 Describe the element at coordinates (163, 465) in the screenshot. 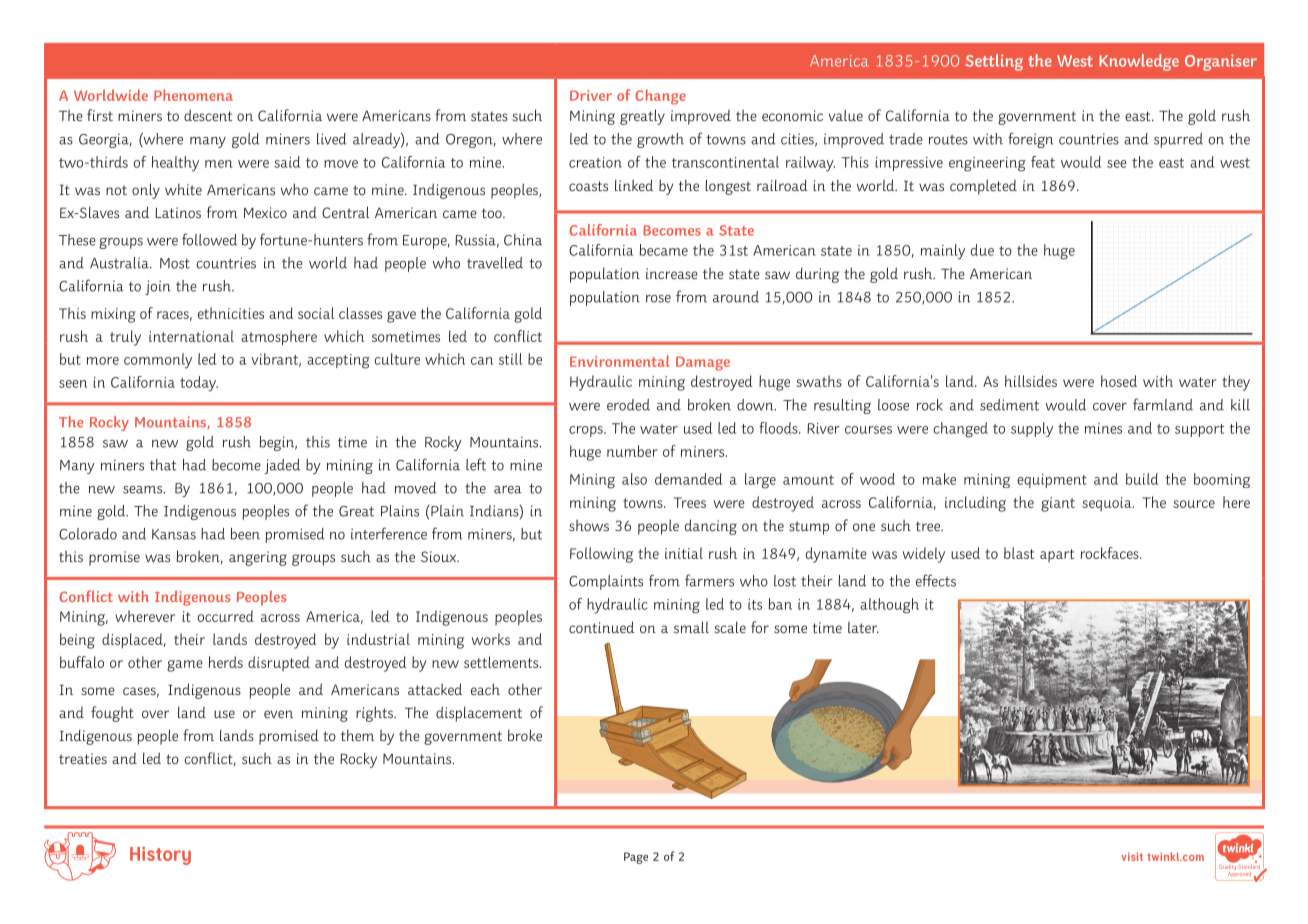

I see `that` at that location.
